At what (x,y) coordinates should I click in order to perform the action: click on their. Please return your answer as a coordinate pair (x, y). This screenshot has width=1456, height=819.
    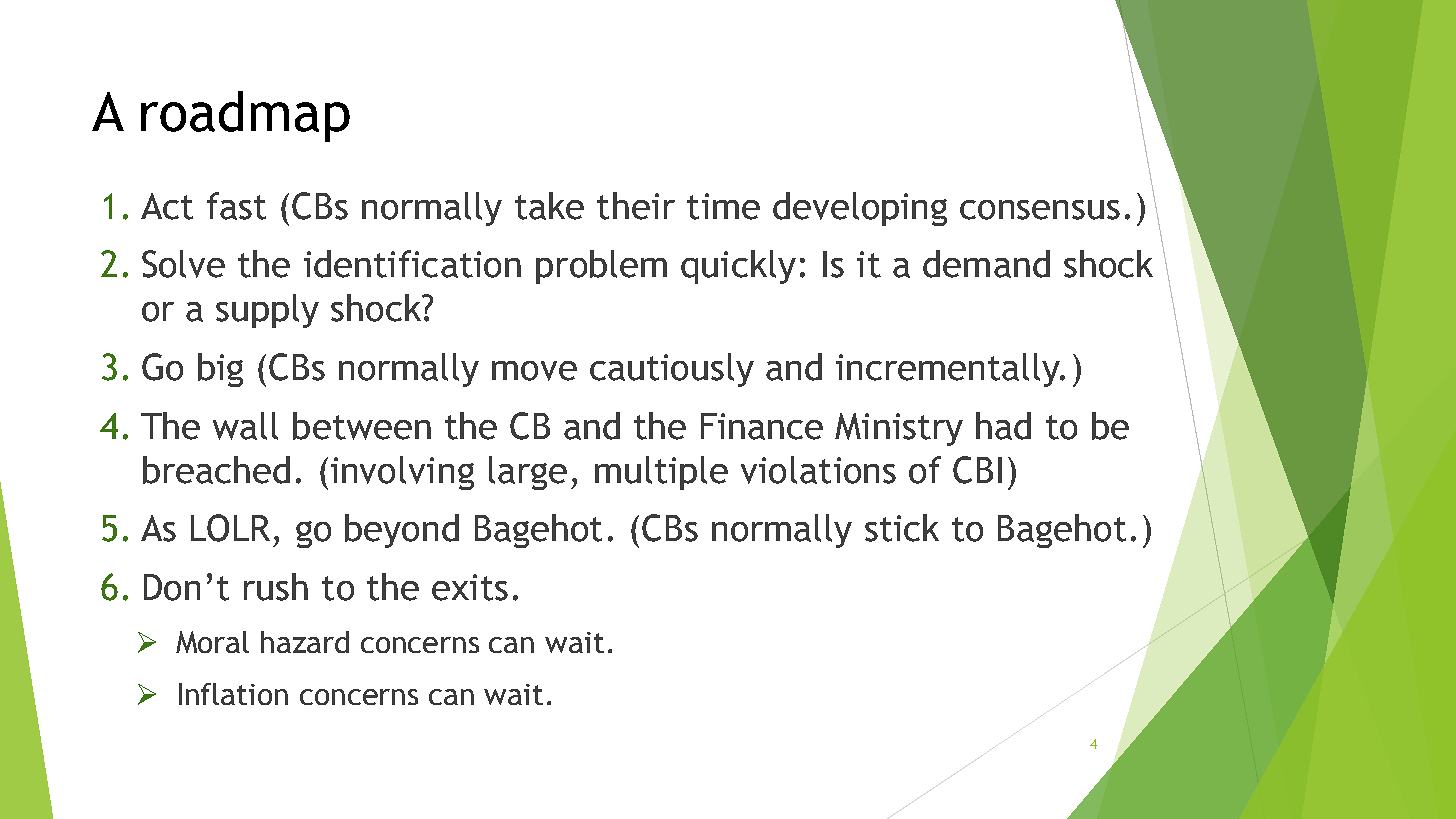
    Looking at the image, I should click on (636, 206).
